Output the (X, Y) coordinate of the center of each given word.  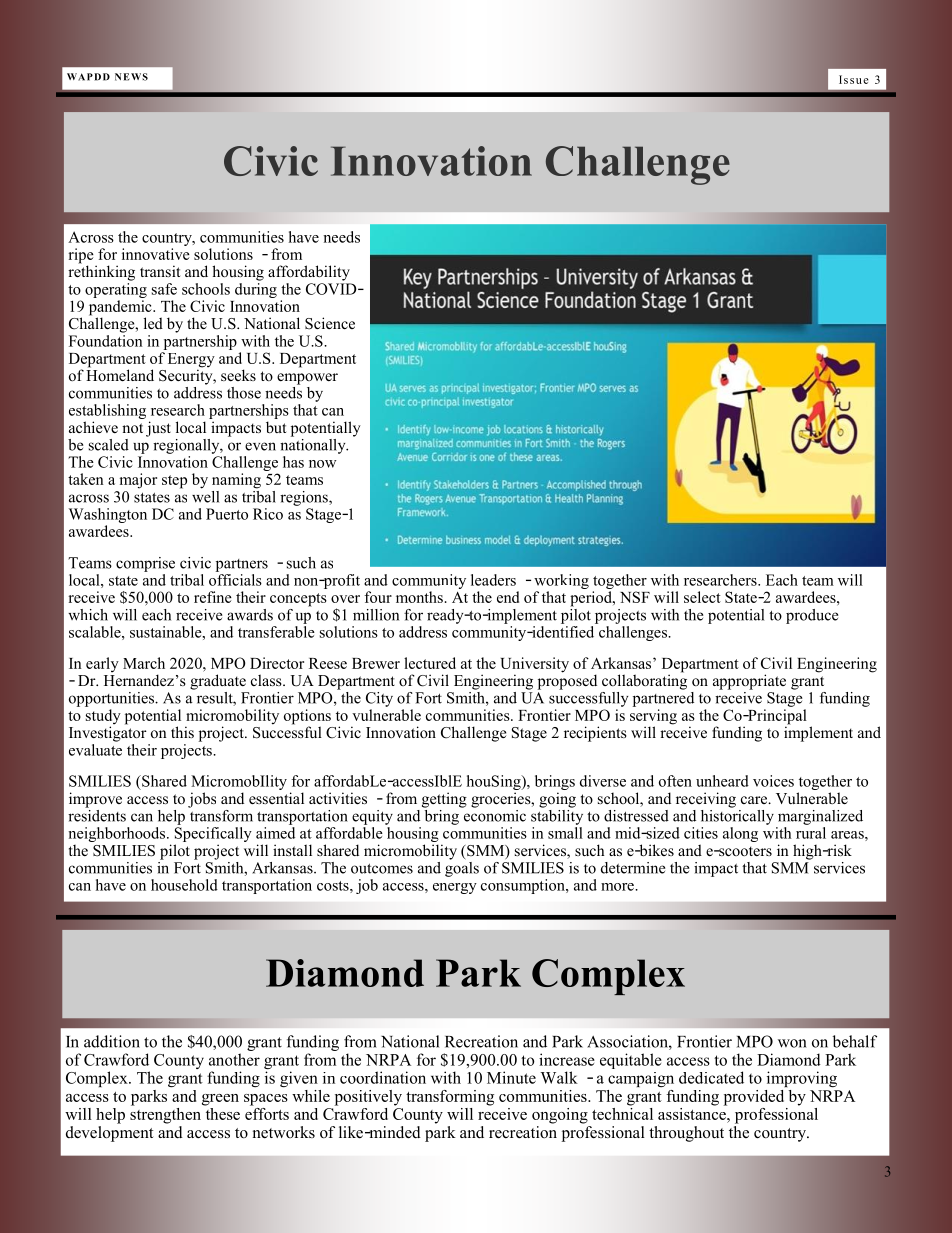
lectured (430, 663)
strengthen (167, 1114)
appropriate (749, 682)
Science (330, 323)
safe (164, 289)
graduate (218, 682)
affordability (309, 273)
